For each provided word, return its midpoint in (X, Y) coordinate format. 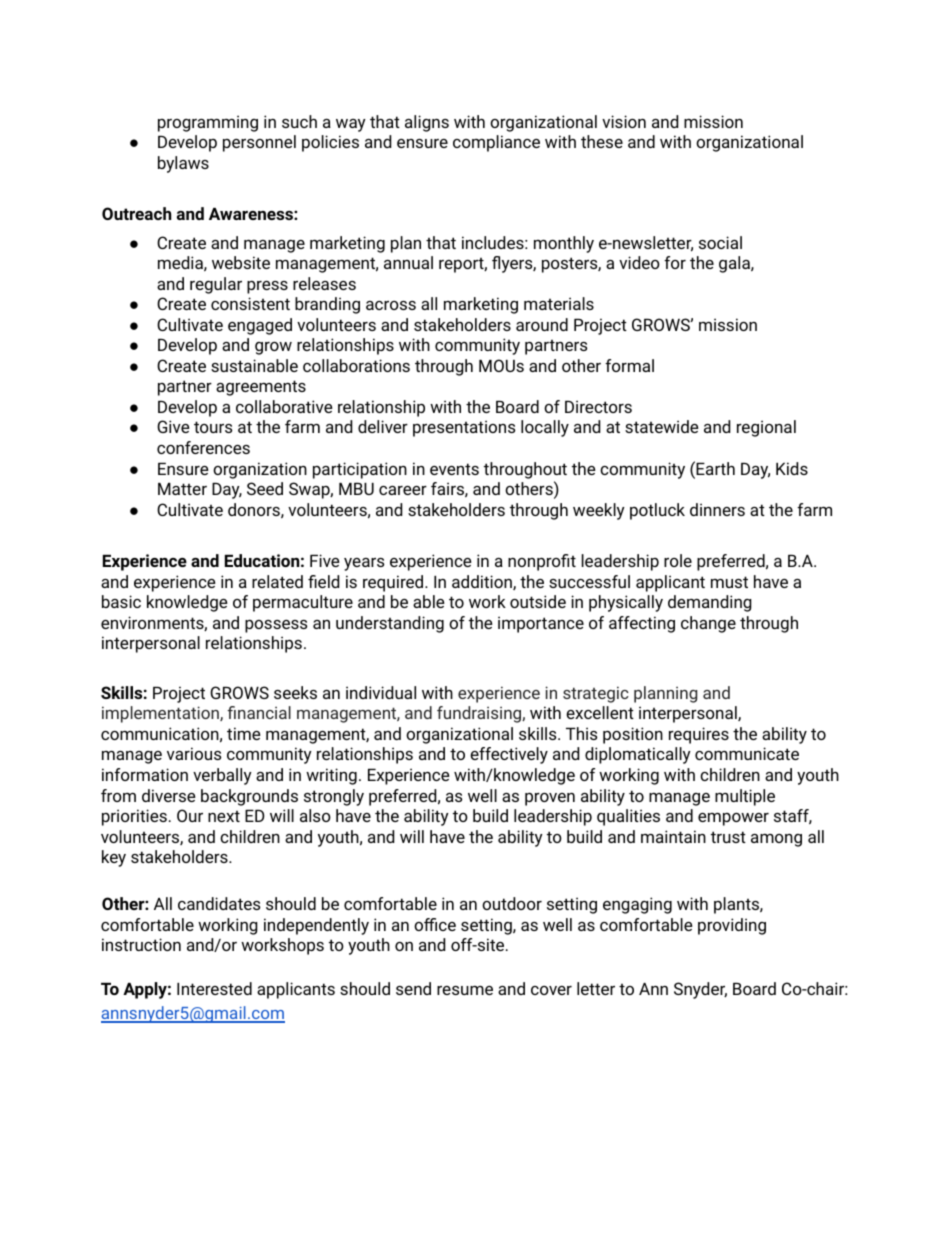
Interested (214, 988)
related (277, 581)
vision (624, 121)
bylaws (183, 164)
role (678, 560)
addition (483, 582)
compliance (496, 143)
